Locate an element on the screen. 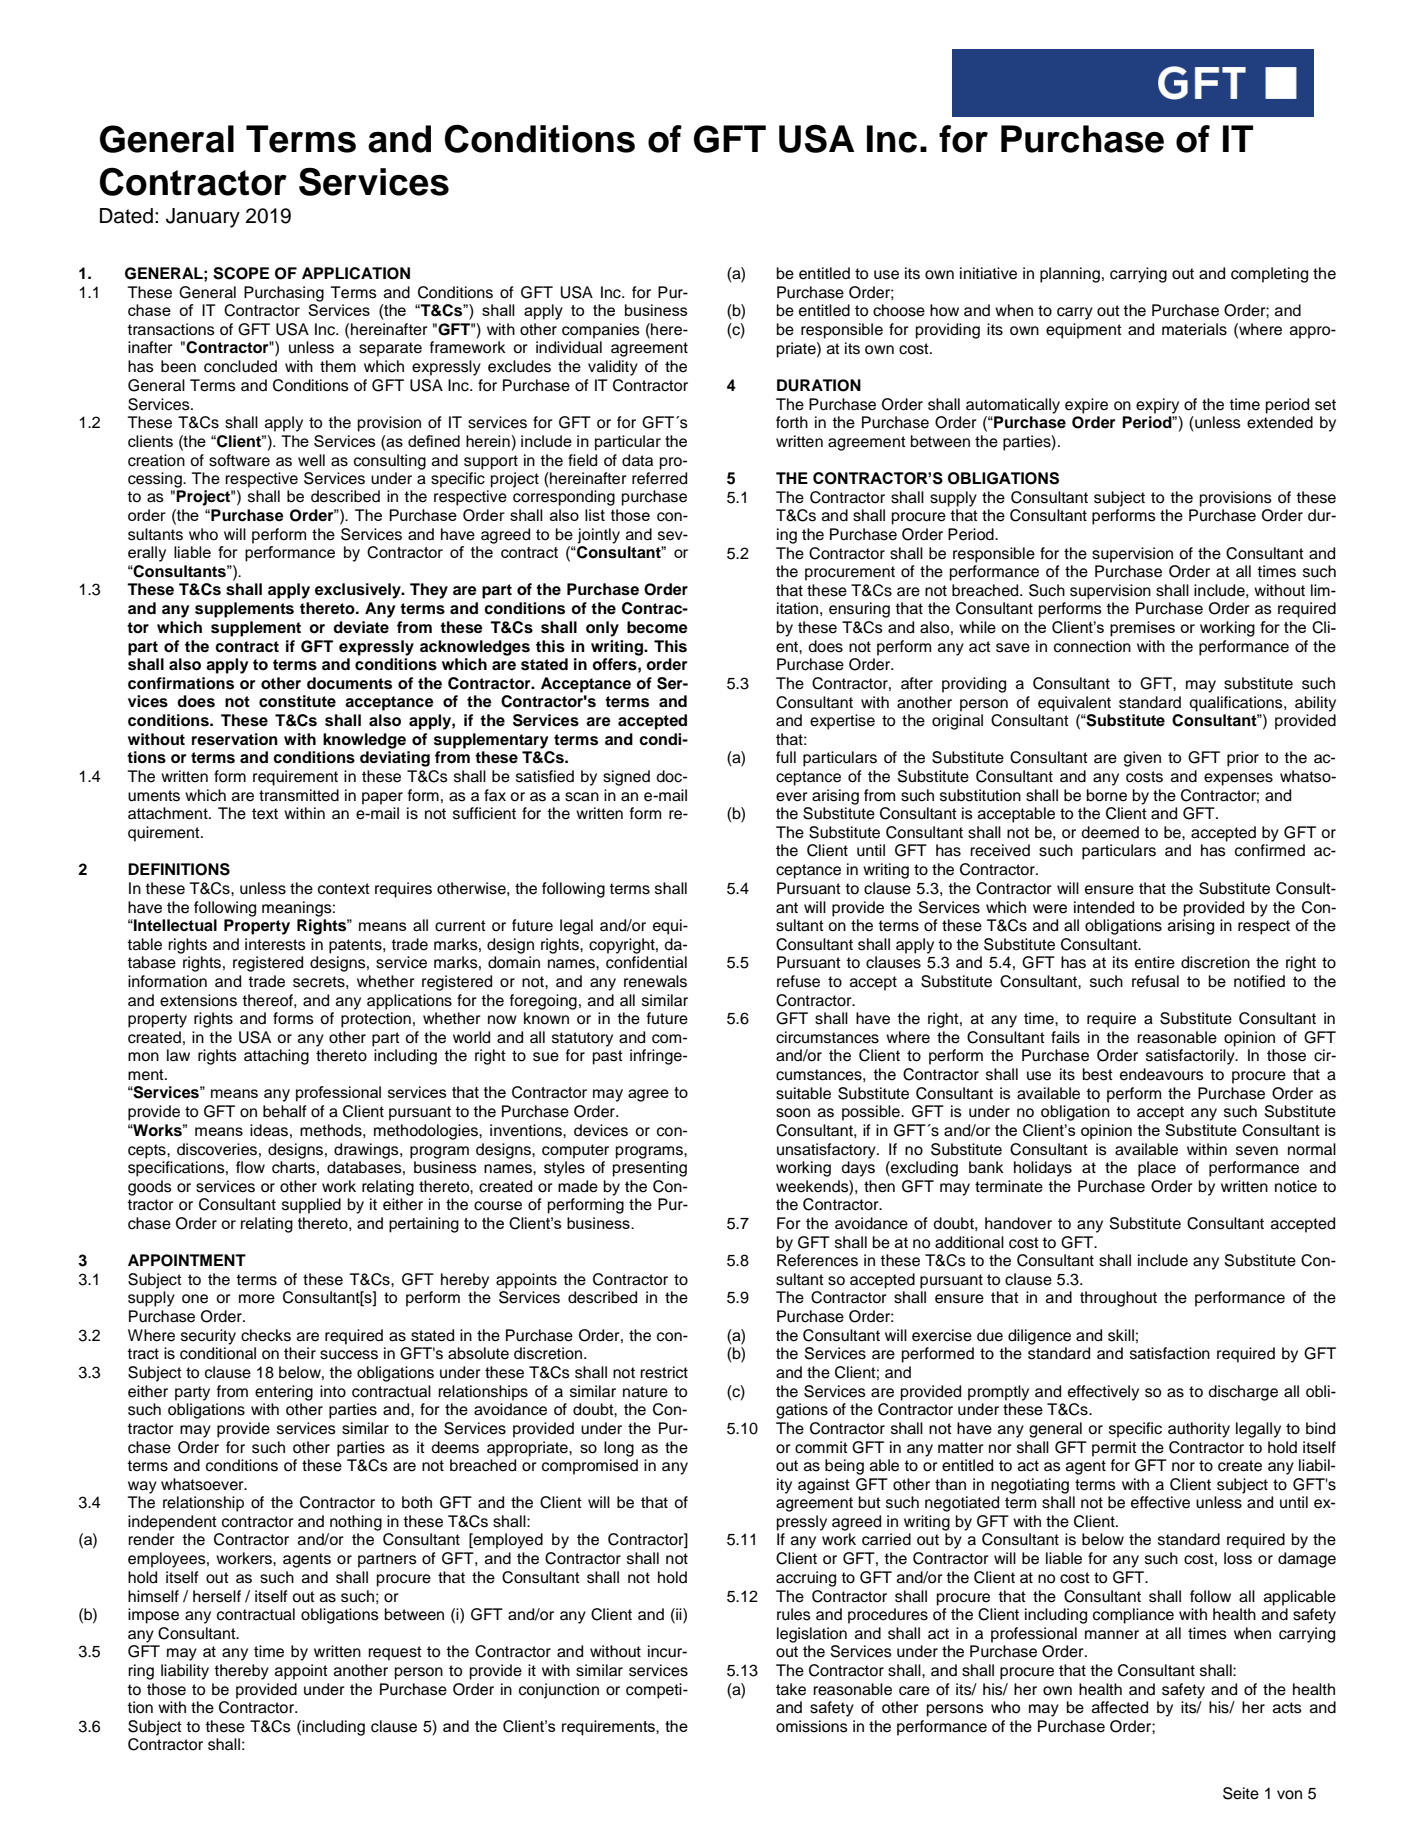 This screenshot has height=1832, width=1415. throughout is located at coordinates (1118, 1299).
